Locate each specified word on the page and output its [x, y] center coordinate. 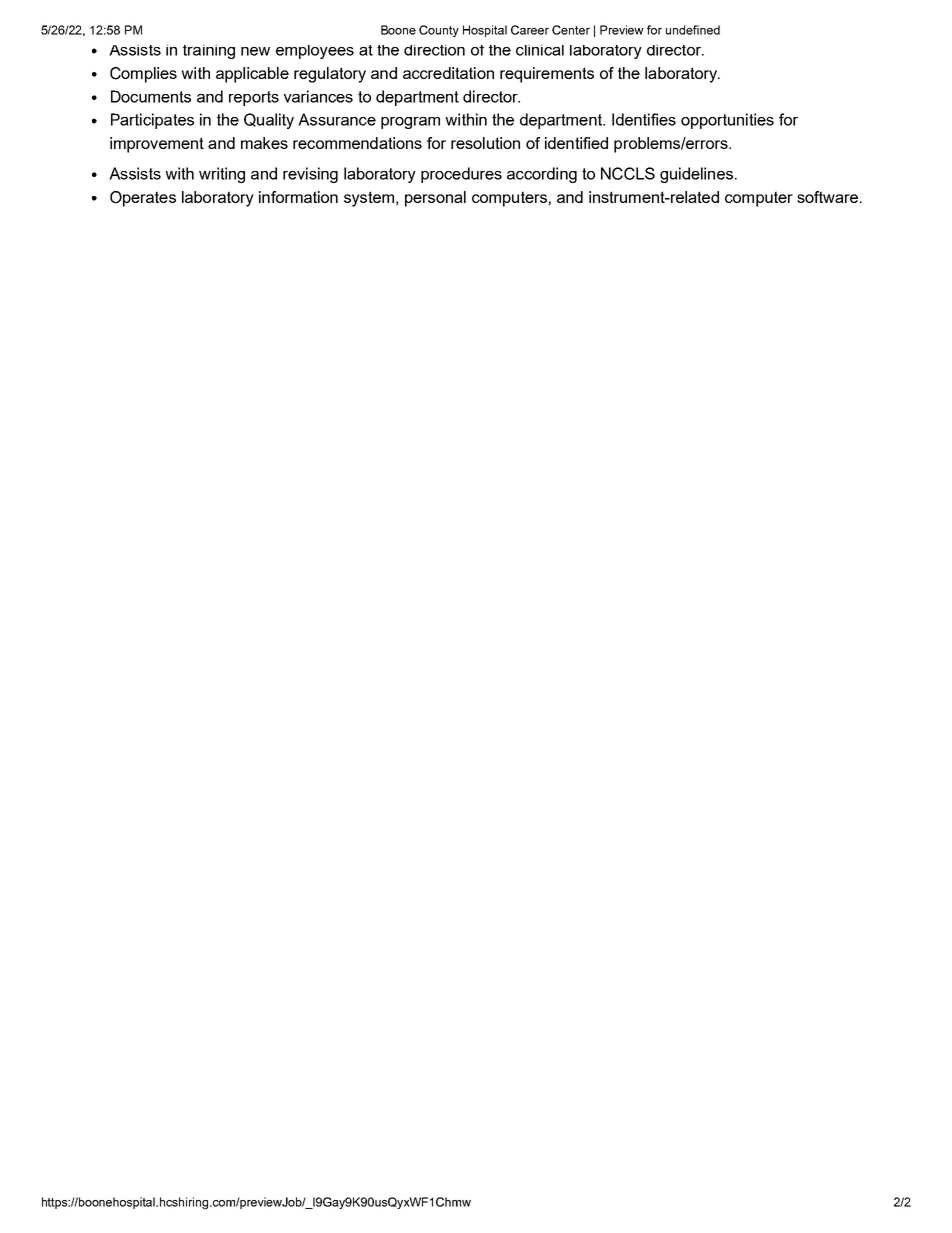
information [298, 197]
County [439, 31]
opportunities [727, 121]
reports [254, 98]
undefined [693, 30]
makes [264, 143]
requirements [547, 75]
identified [576, 143]
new [255, 51]
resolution [485, 143]
